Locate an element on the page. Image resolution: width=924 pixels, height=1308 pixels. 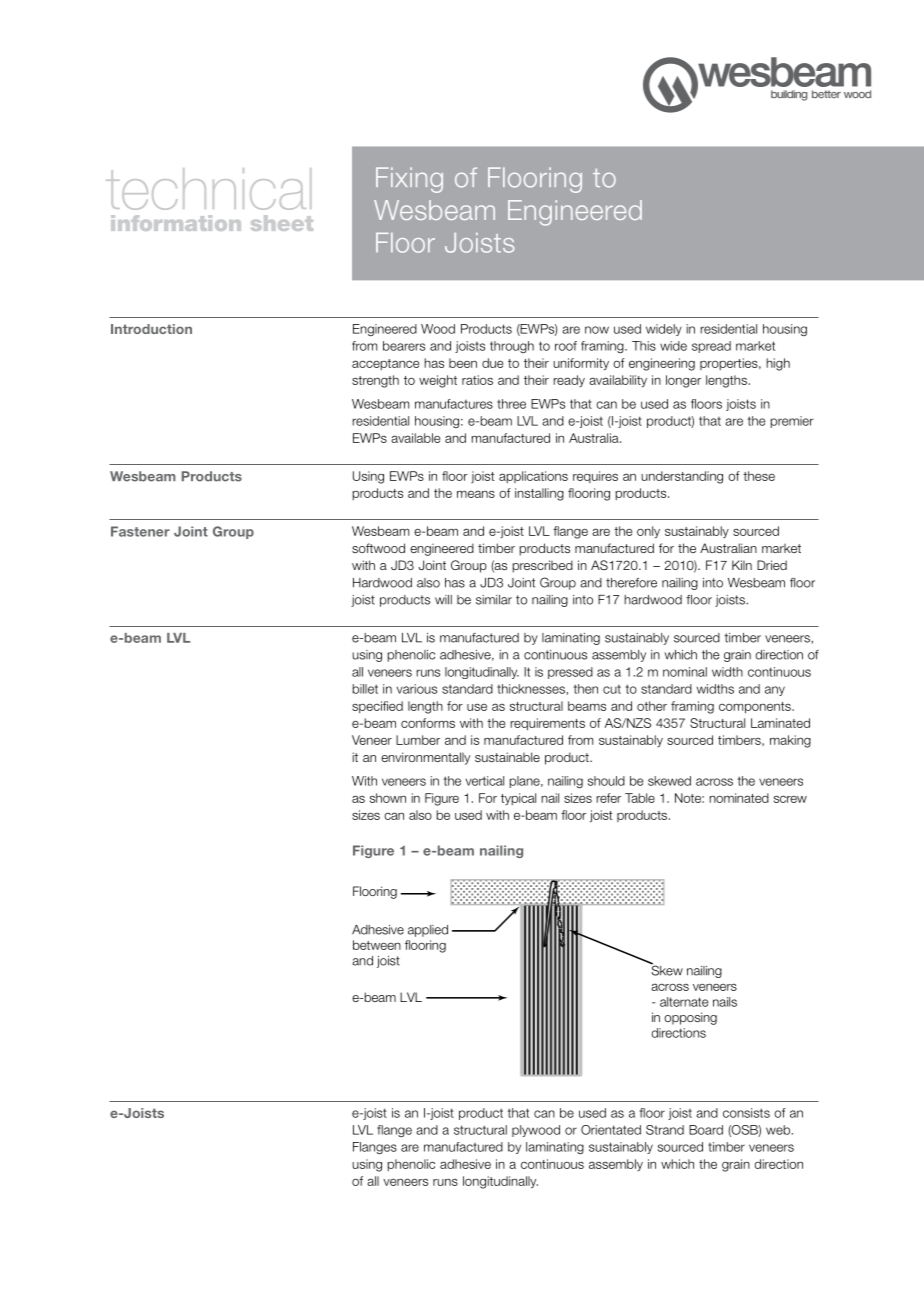
between is located at coordinates (377, 945).
